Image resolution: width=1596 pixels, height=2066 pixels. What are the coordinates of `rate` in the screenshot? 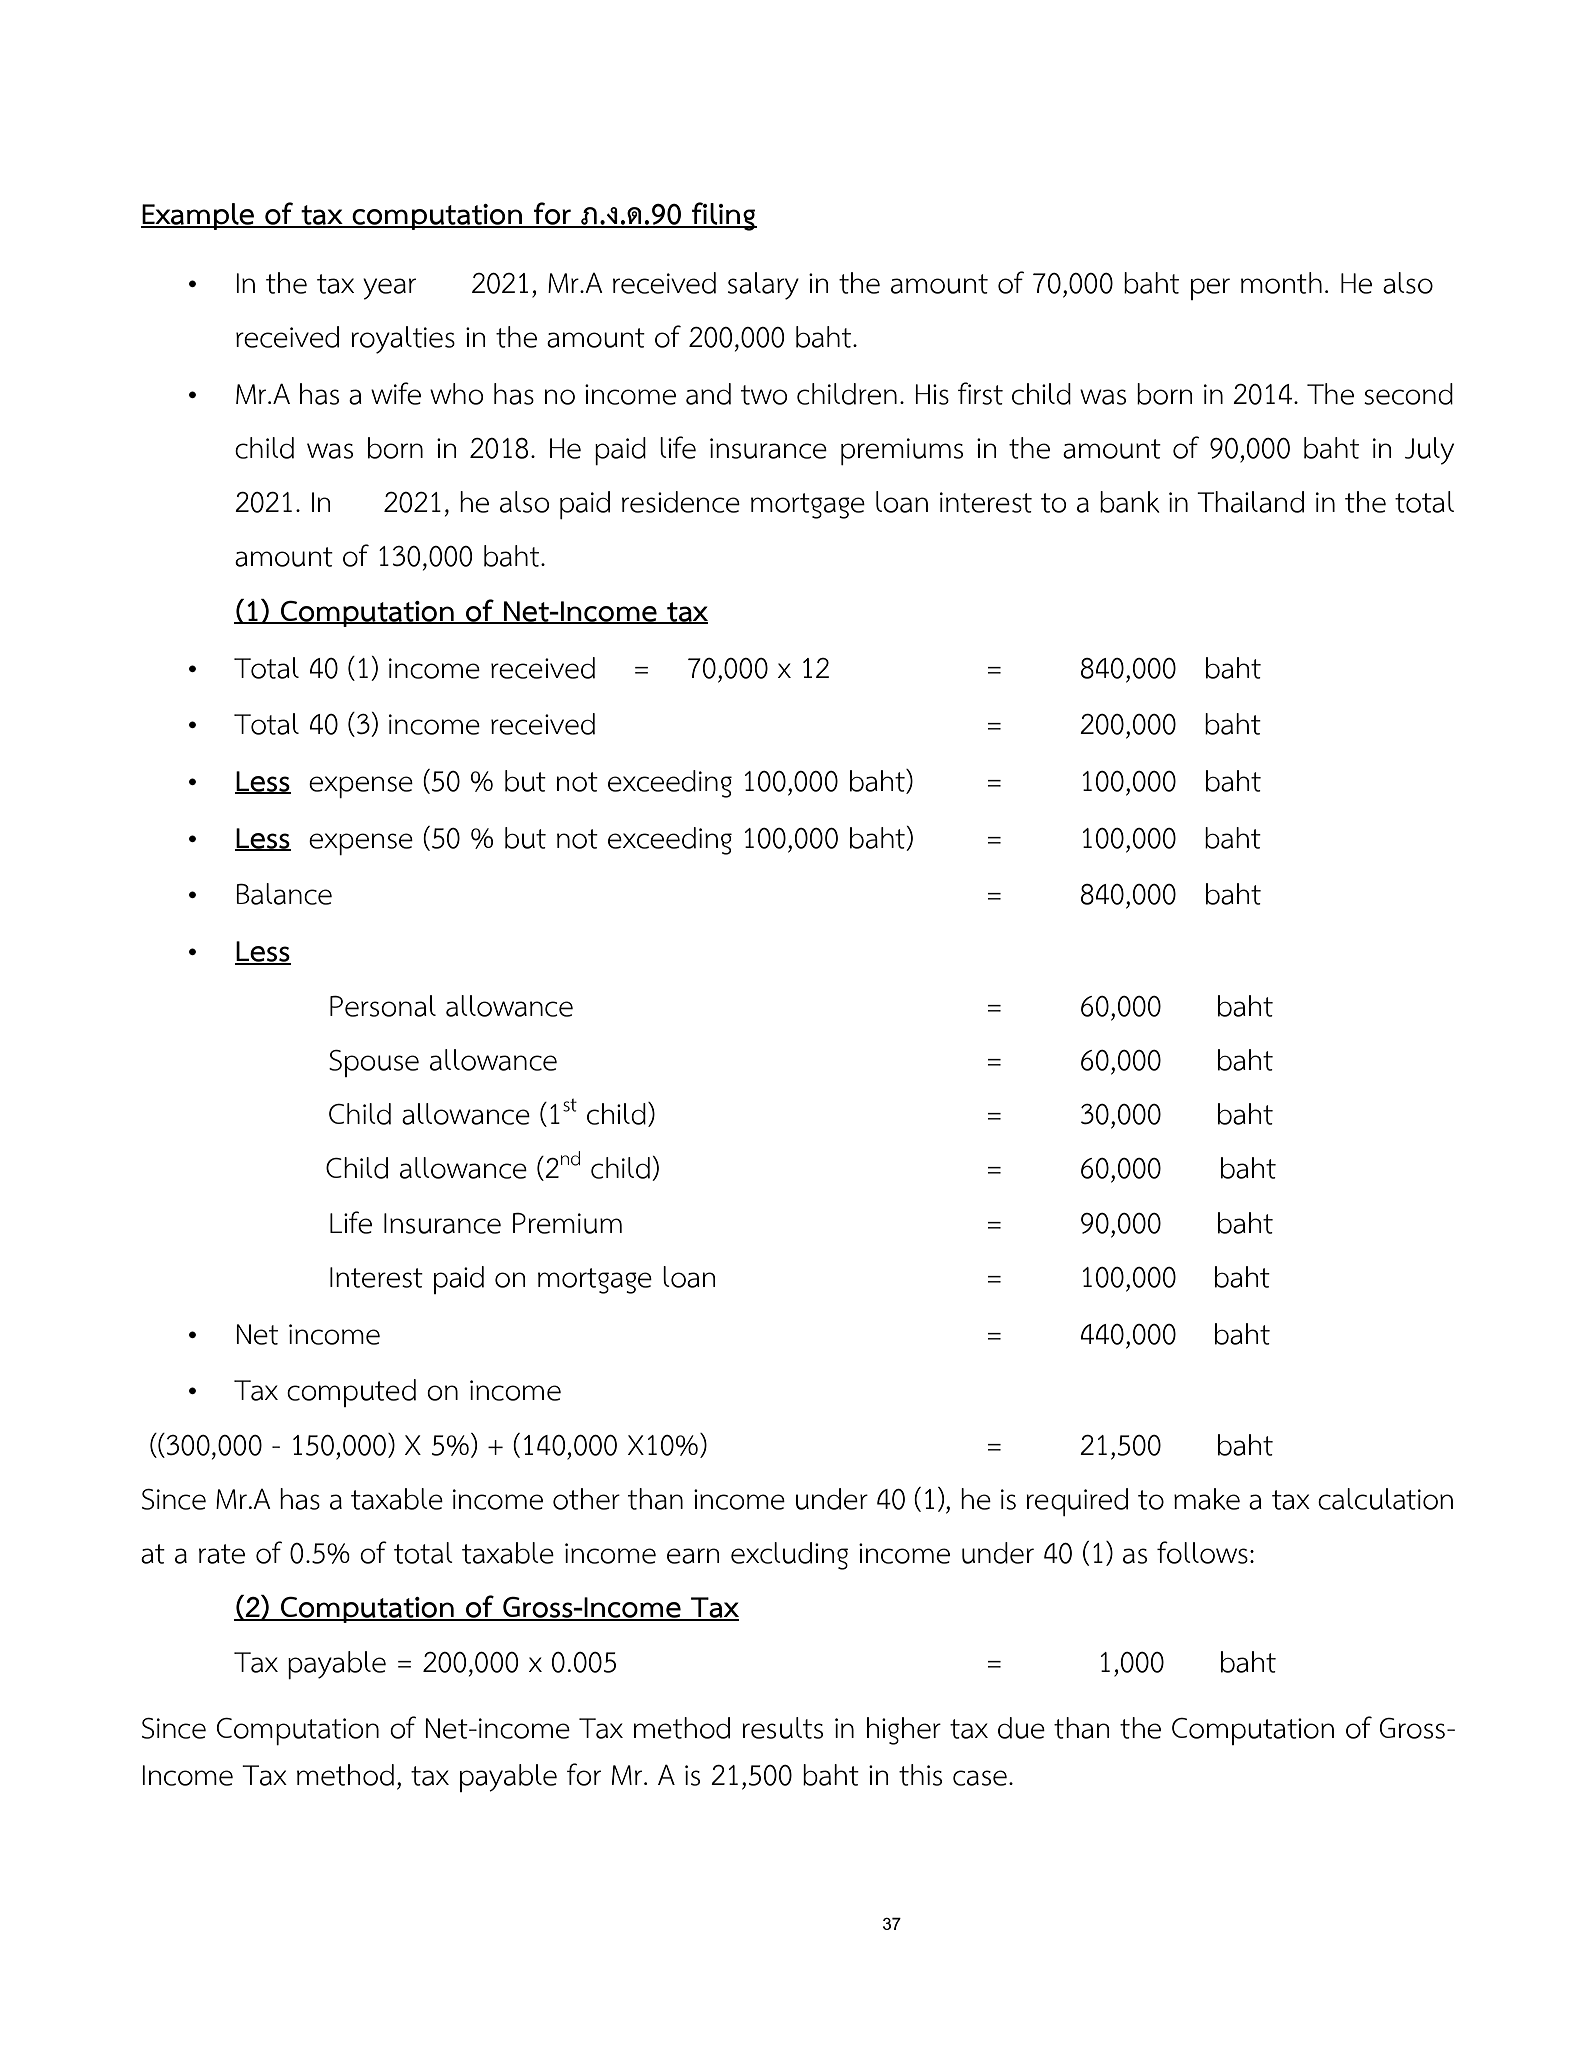 It's located at (222, 1554).
